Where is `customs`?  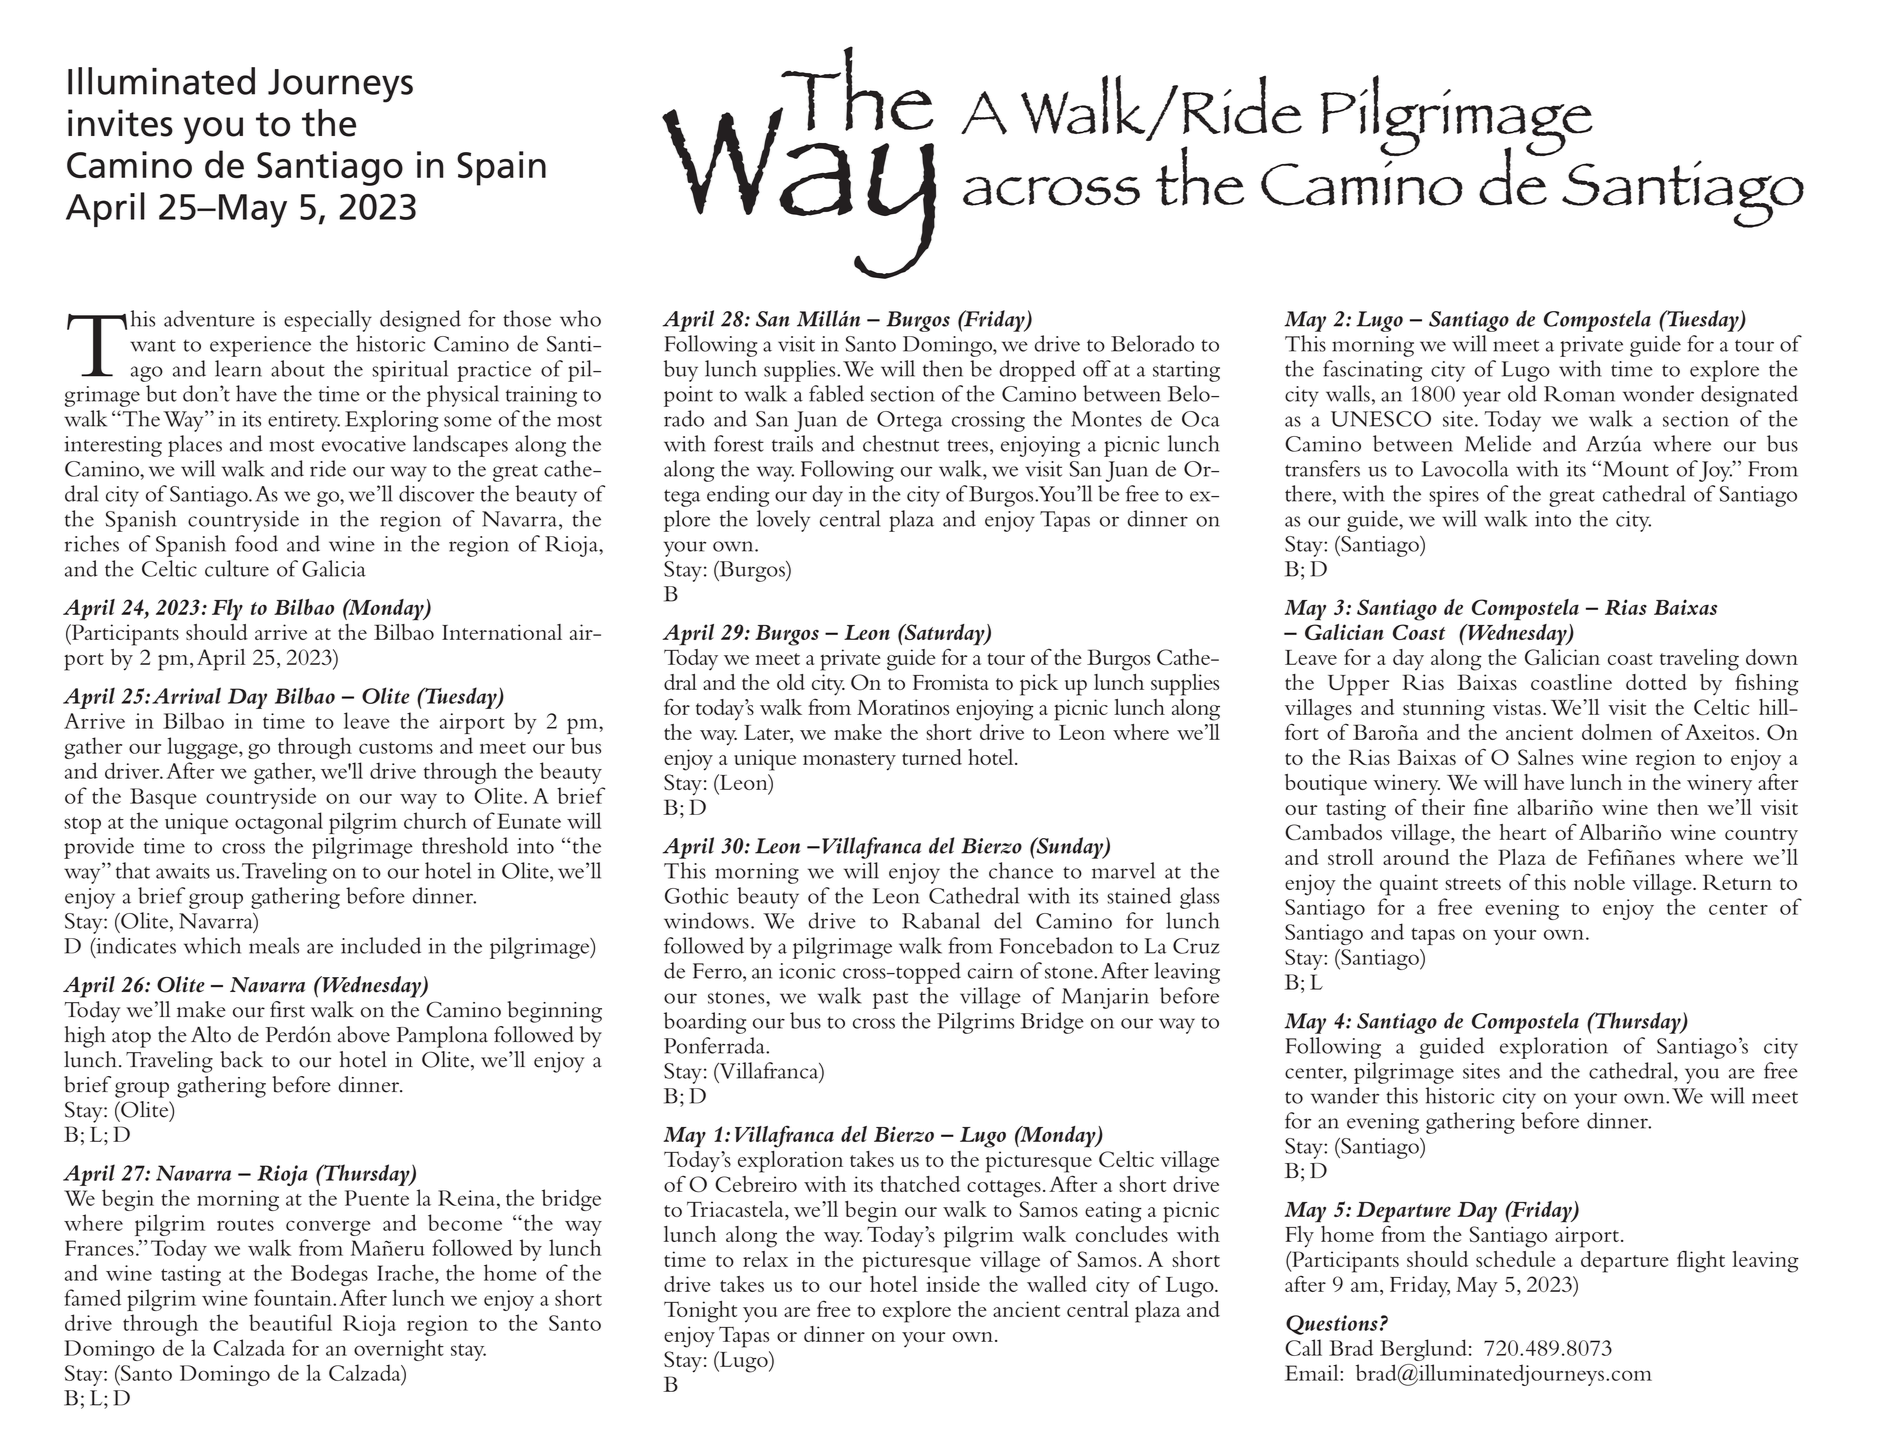
customs is located at coordinates (396, 748).
